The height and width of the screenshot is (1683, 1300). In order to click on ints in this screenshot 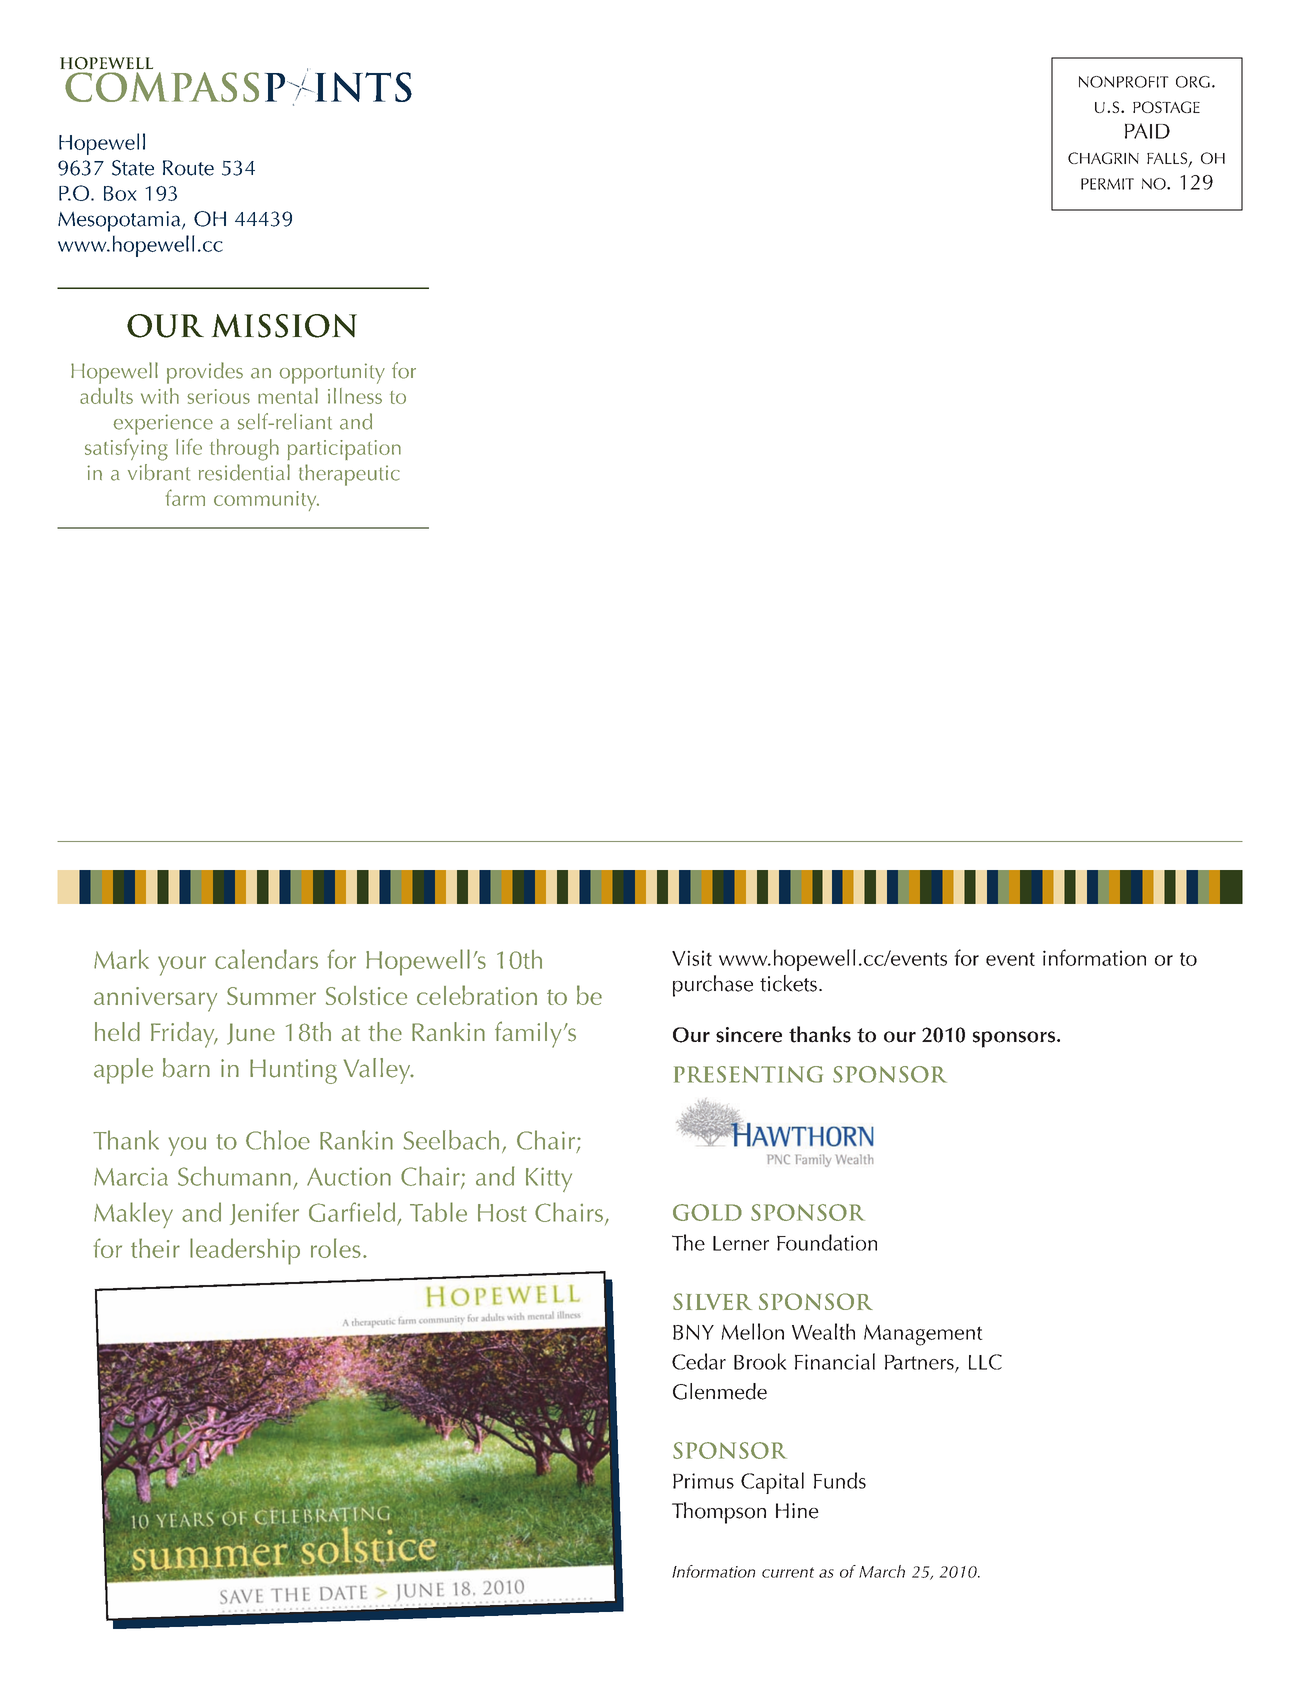, I will do `click(362, 87)`.
